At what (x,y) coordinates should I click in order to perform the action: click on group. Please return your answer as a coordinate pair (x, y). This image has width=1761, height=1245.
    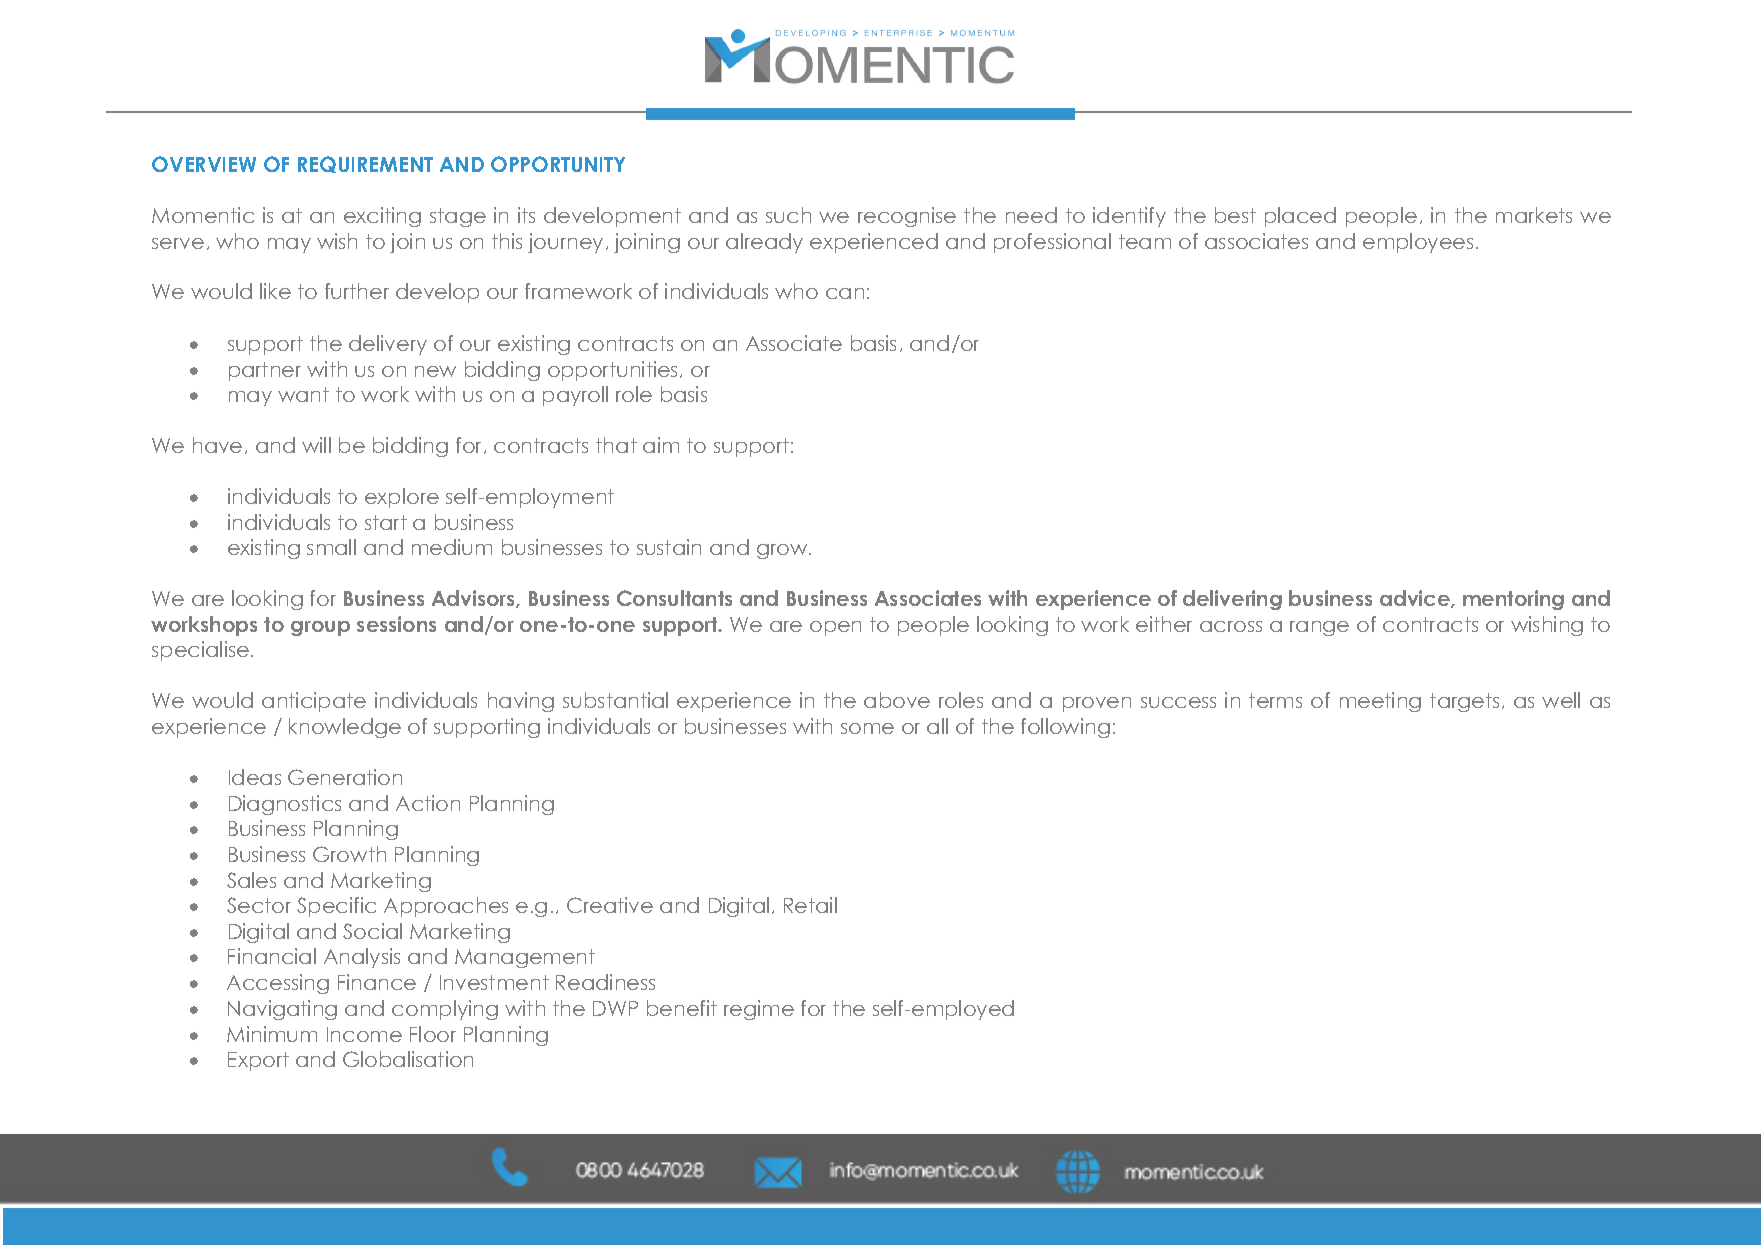
    Looking at the image, I should click on (320, 628).
